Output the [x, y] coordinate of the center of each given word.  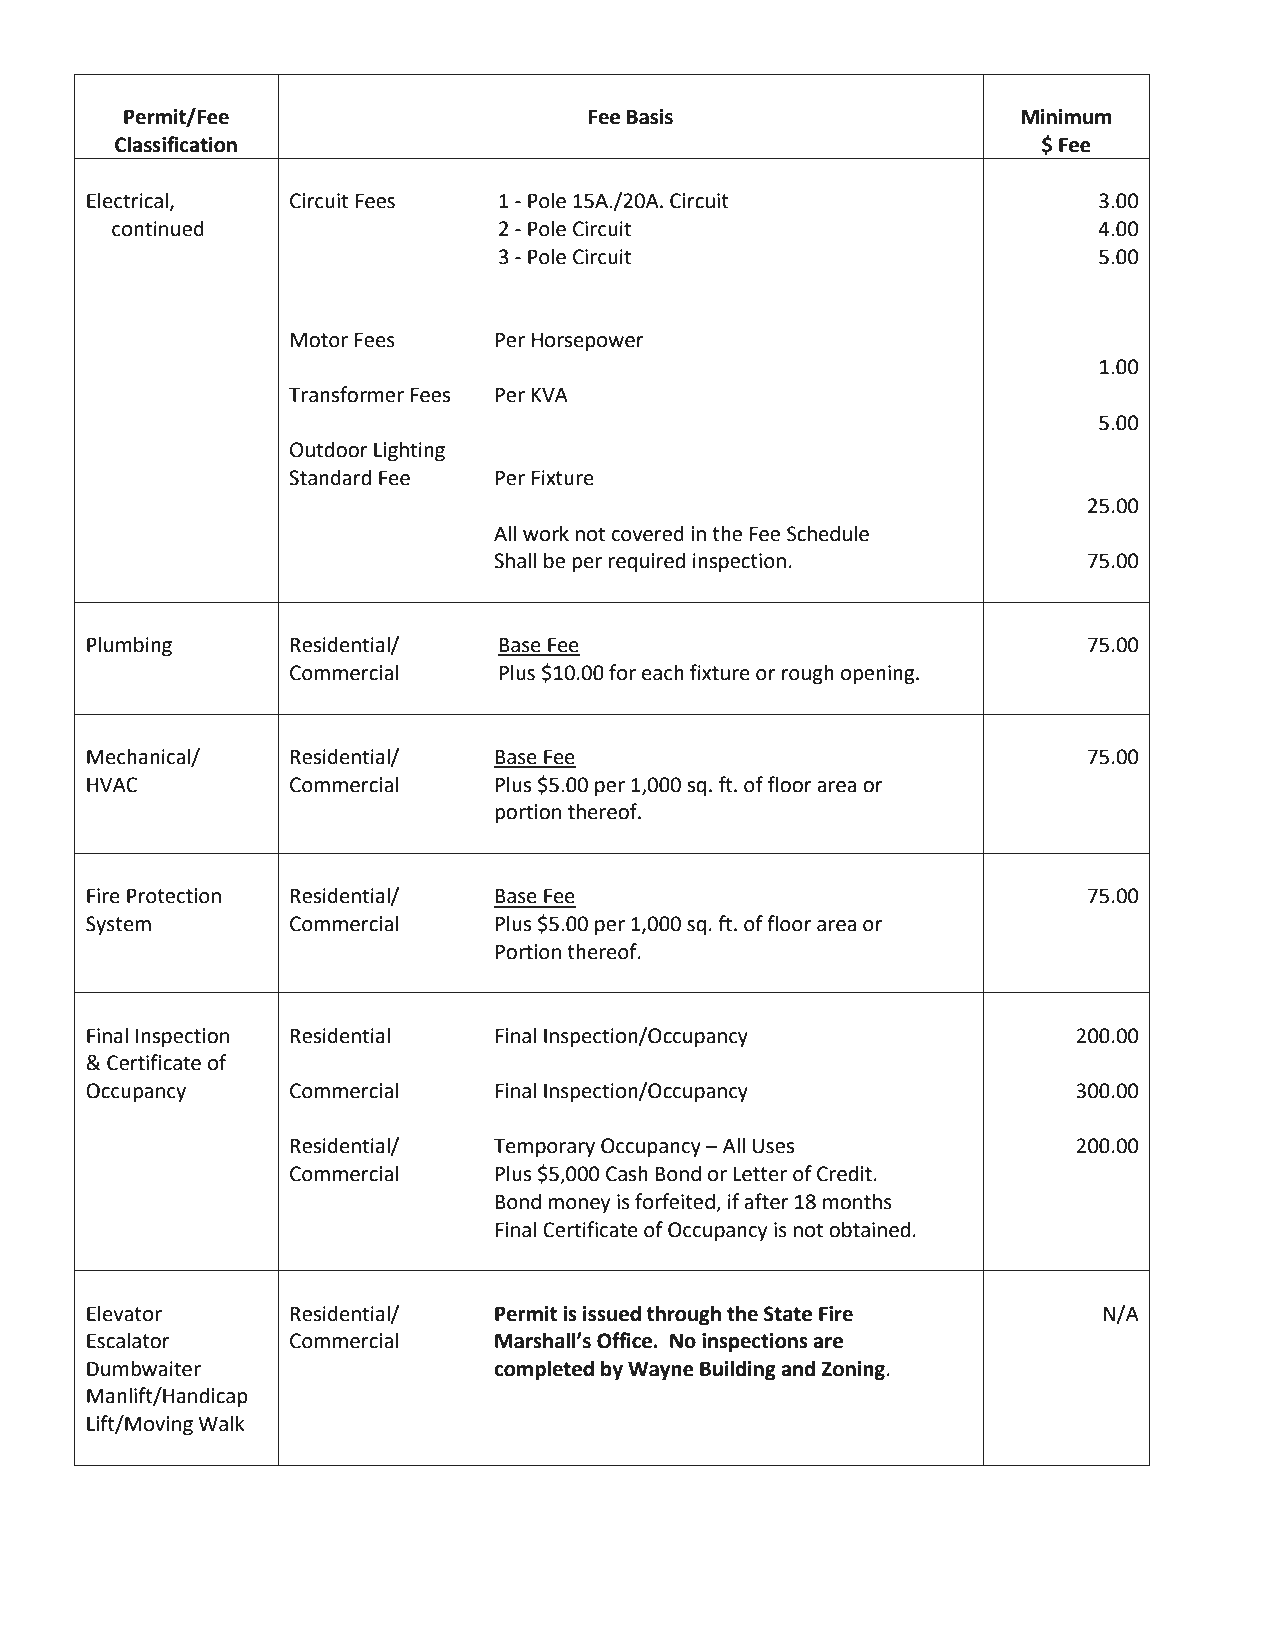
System [118, 926]
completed [544, 1370]
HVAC [112, 785]
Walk [221, 1423]
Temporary [544, 1148]
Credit [844, 1173]
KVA [549, 394]
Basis [650, 117]
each [663, 672]
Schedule [828, 533]
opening [879, 675]
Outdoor [329, 449]
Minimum [1066, 117]
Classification [176, 144]
